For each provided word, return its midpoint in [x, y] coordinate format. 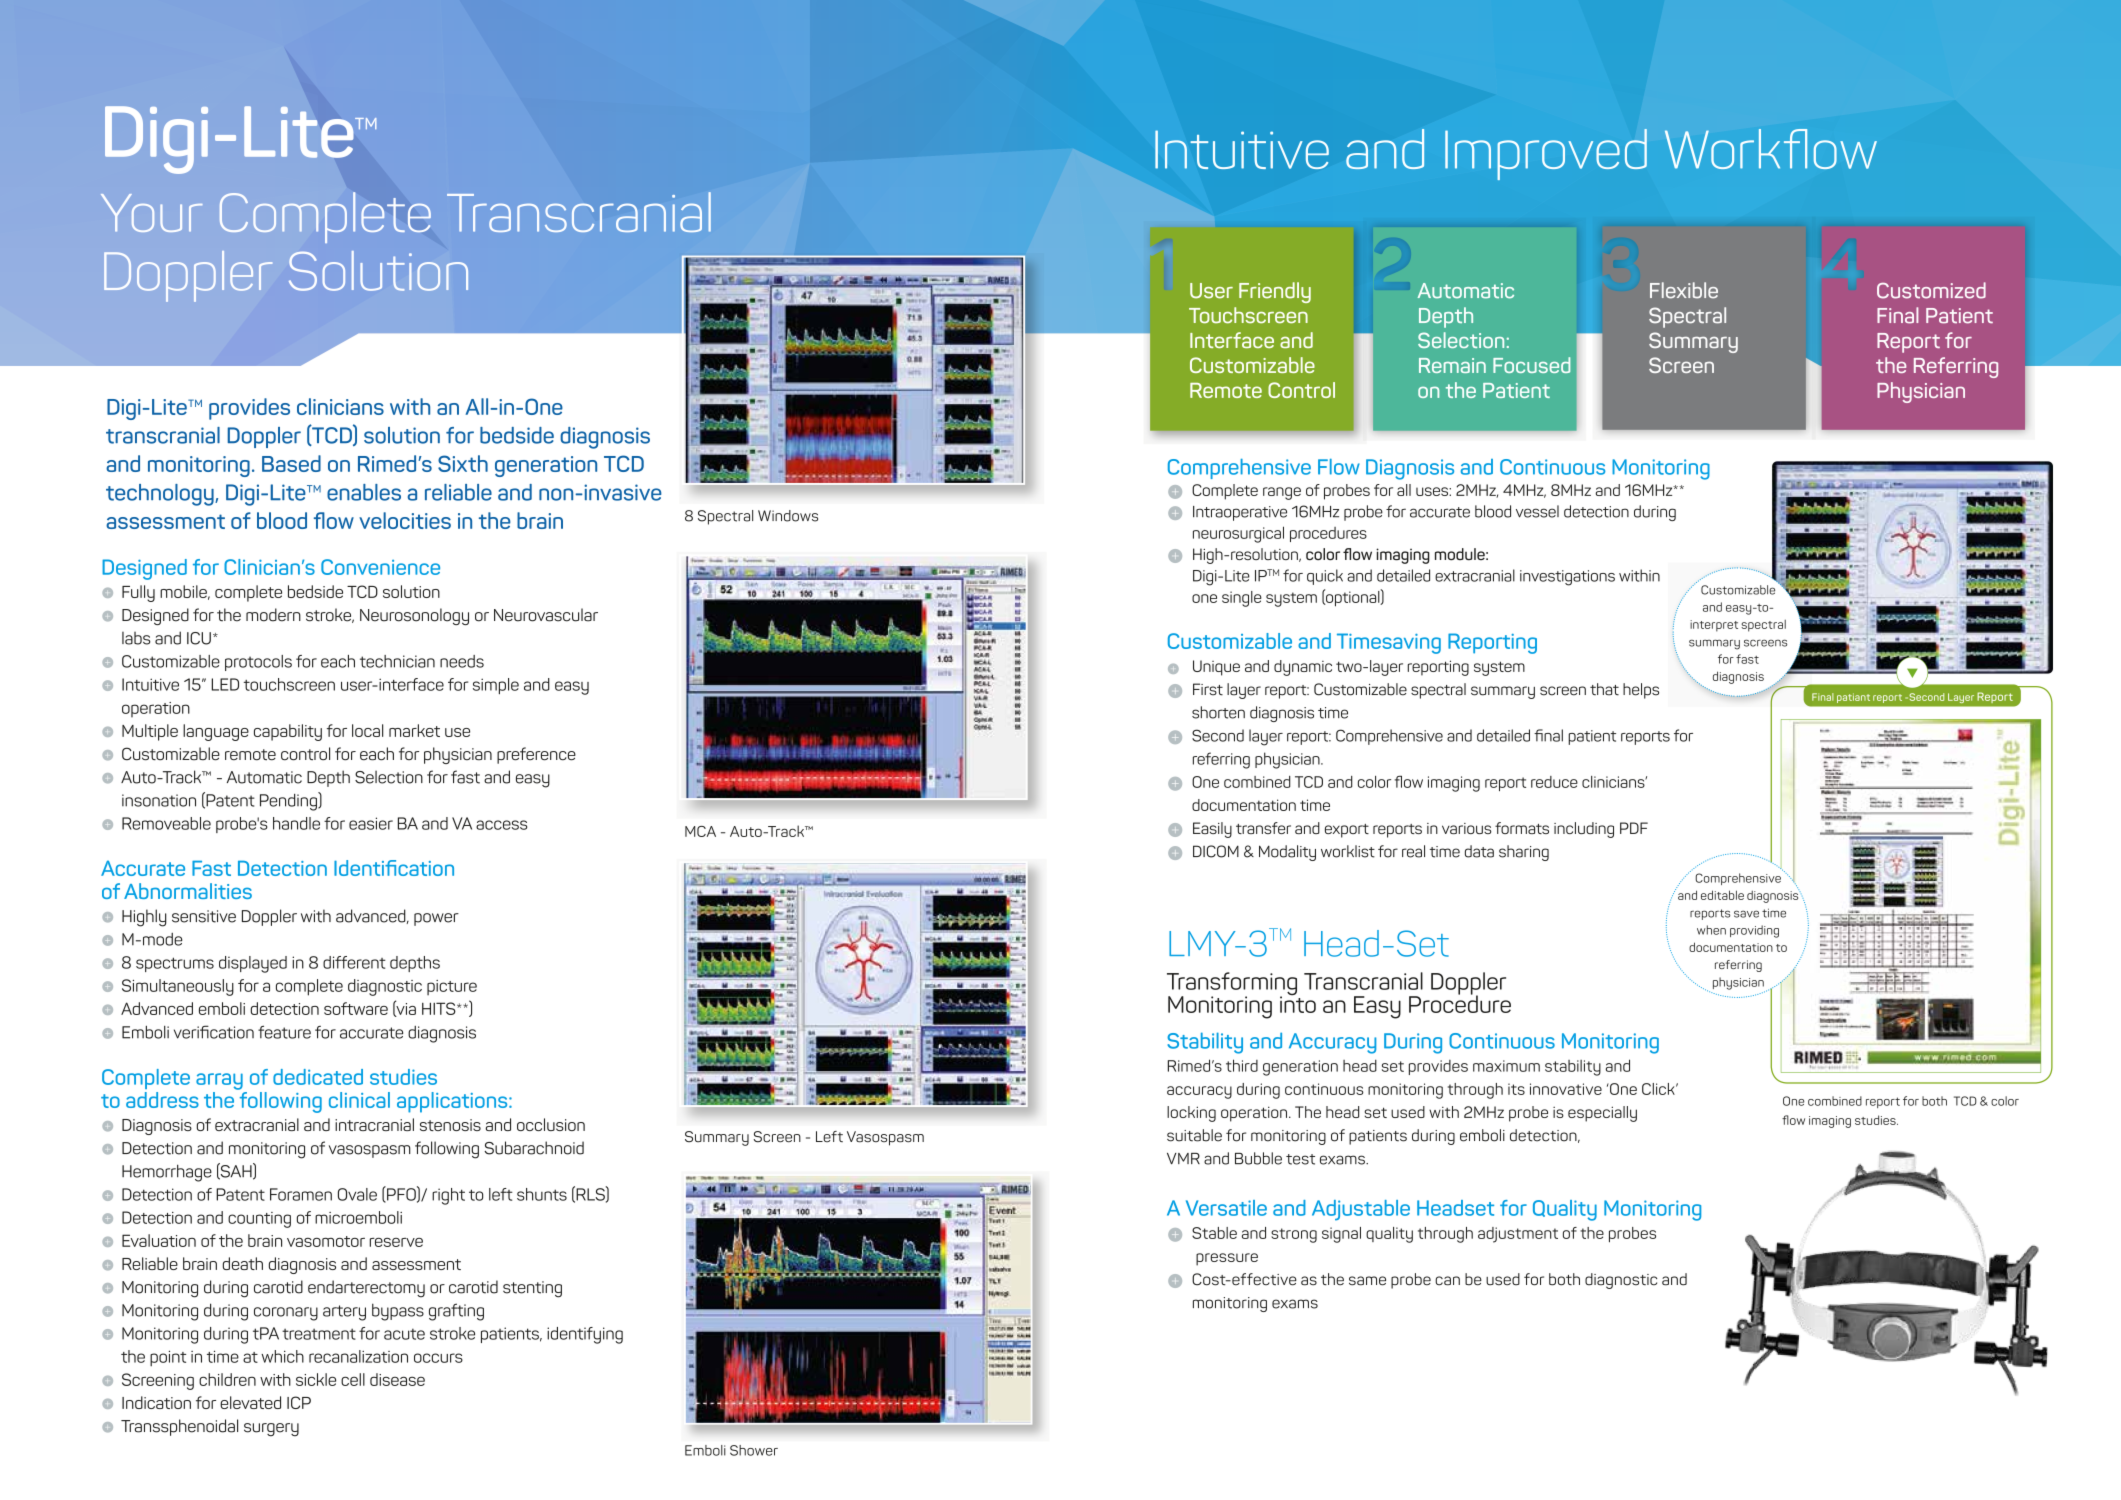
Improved [1546, 154]
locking [1191, 1114]
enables [364, 492]
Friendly [1275, 292]
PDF [1634, 828]
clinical [359, 1100]
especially [1602, 1114]
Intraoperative [1240, 513]
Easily [1212, 830]
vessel [1537, 511]
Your [151, 213]
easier [371, 823]
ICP [299, 1402]
